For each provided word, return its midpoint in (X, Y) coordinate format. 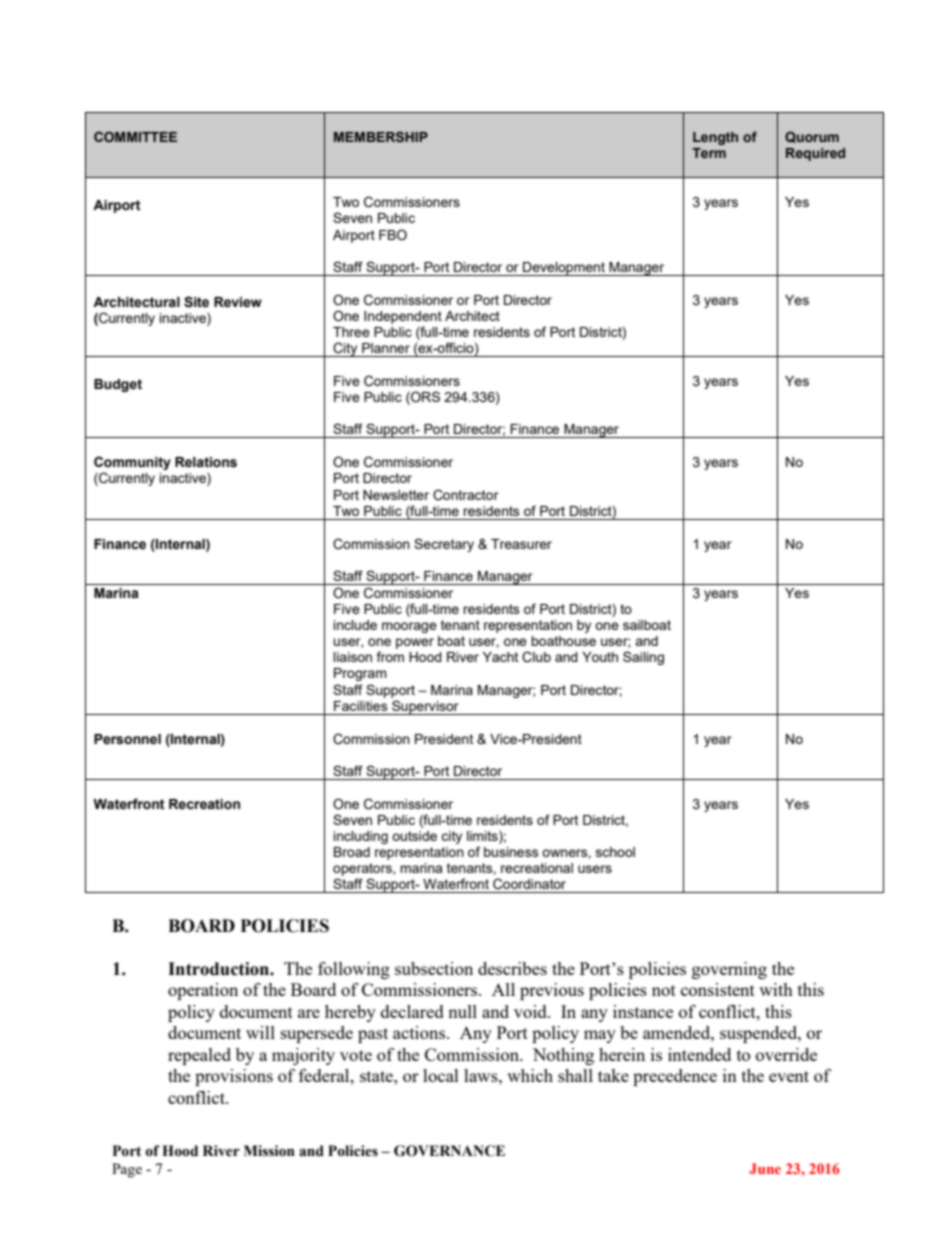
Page (127, 1170)
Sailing (643, 658)
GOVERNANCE (449, 1151)
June (765, 1168)
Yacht (500, 657)
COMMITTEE (135, 136)
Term (709, 153)
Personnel (127, 739)
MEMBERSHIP (381, 136)
